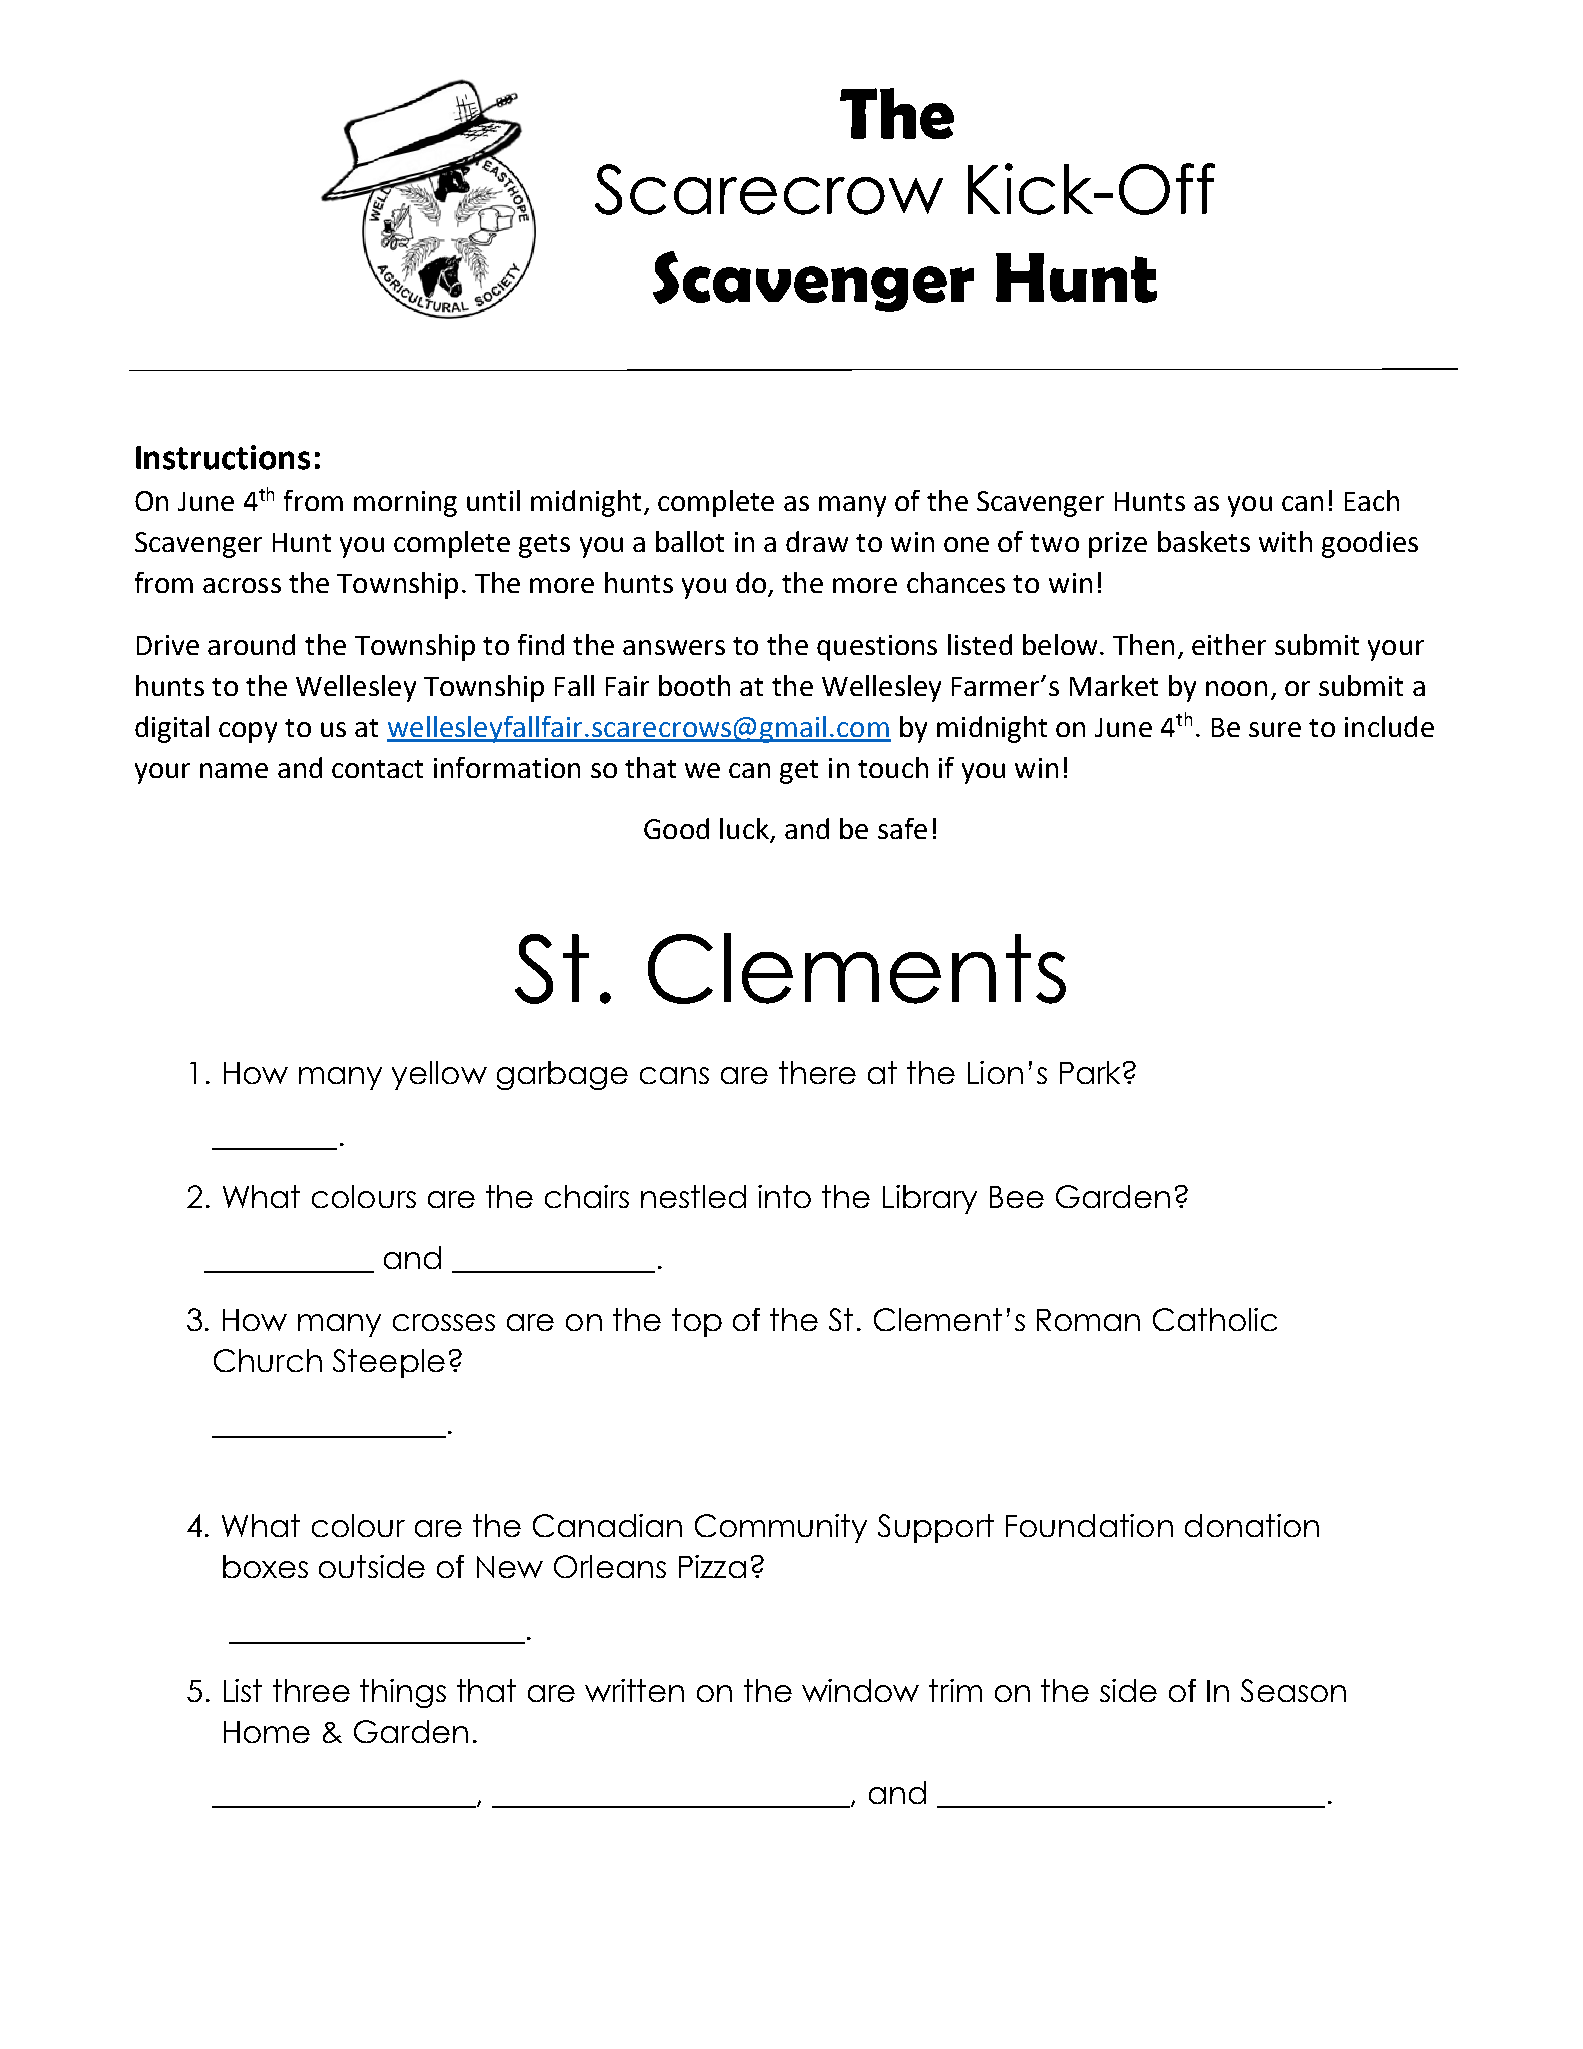 This document has height=2049, width=1583. Describe the element at coordinates (1215, 1319) in the document. I see `Catholic` at that location.
